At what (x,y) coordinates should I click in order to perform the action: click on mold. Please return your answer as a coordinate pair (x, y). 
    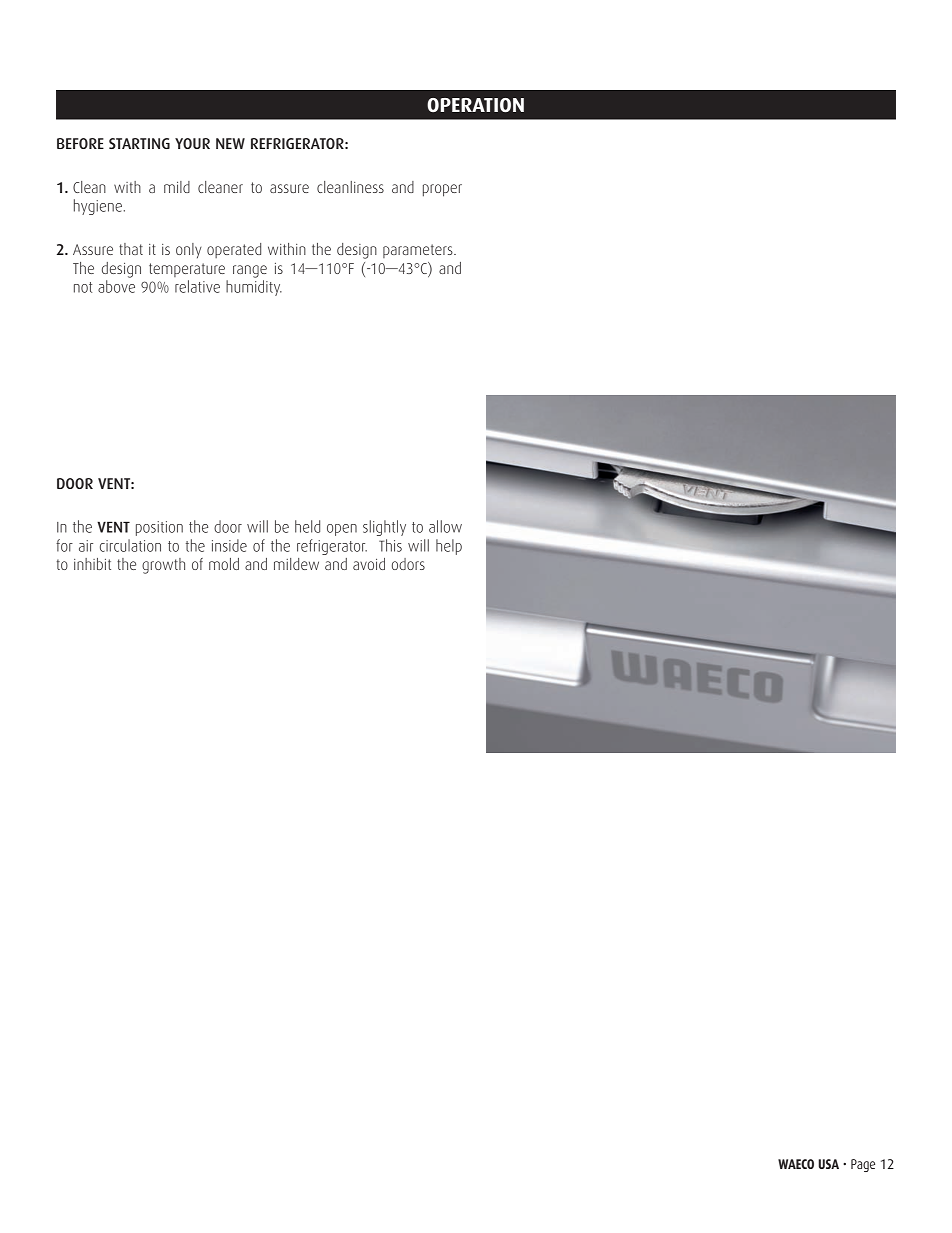
    Looking at the image, I should click on (224, 564).
